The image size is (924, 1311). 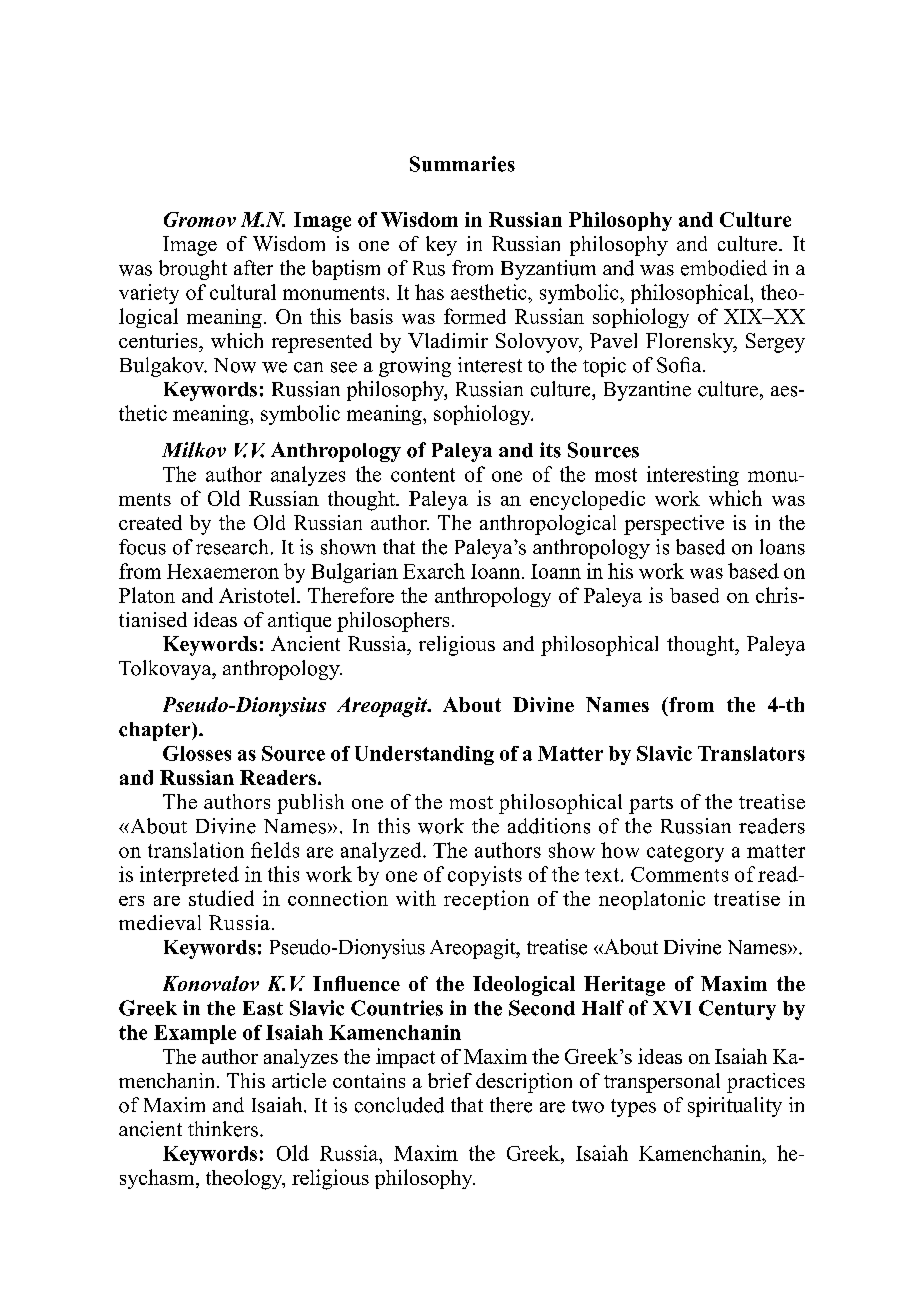 I want to click on thinkers, so click(x=223, y=1129).
